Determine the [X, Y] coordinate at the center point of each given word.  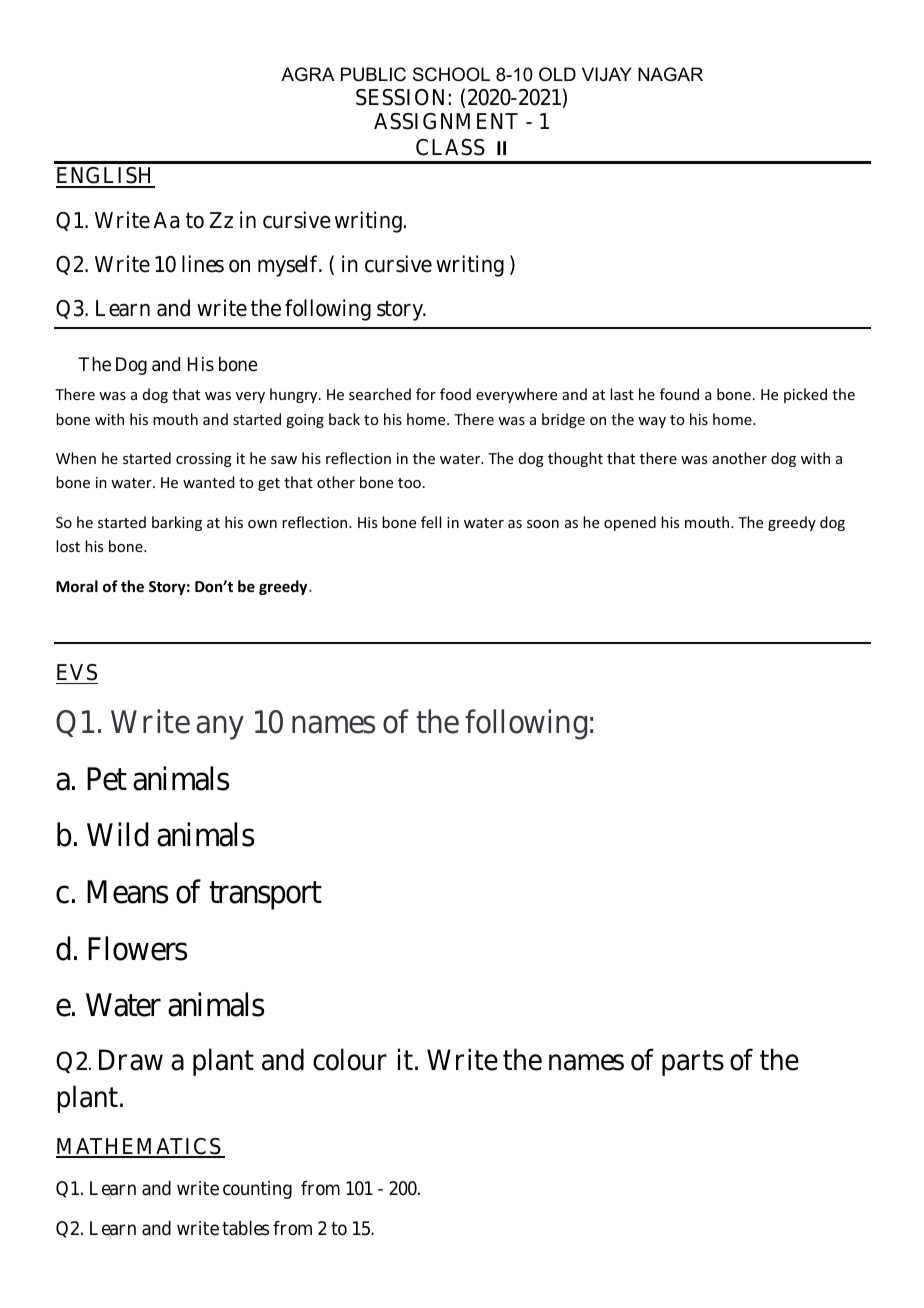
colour [350, 1059]
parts [693, 1063]
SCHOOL [451, 74]
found [679, 394]
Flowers [137, 948]
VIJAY [607, 74]
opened [630, 523]
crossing [204, 460]
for [426, 394]
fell [431, 522]
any [220, 727]
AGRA [308, 74]
